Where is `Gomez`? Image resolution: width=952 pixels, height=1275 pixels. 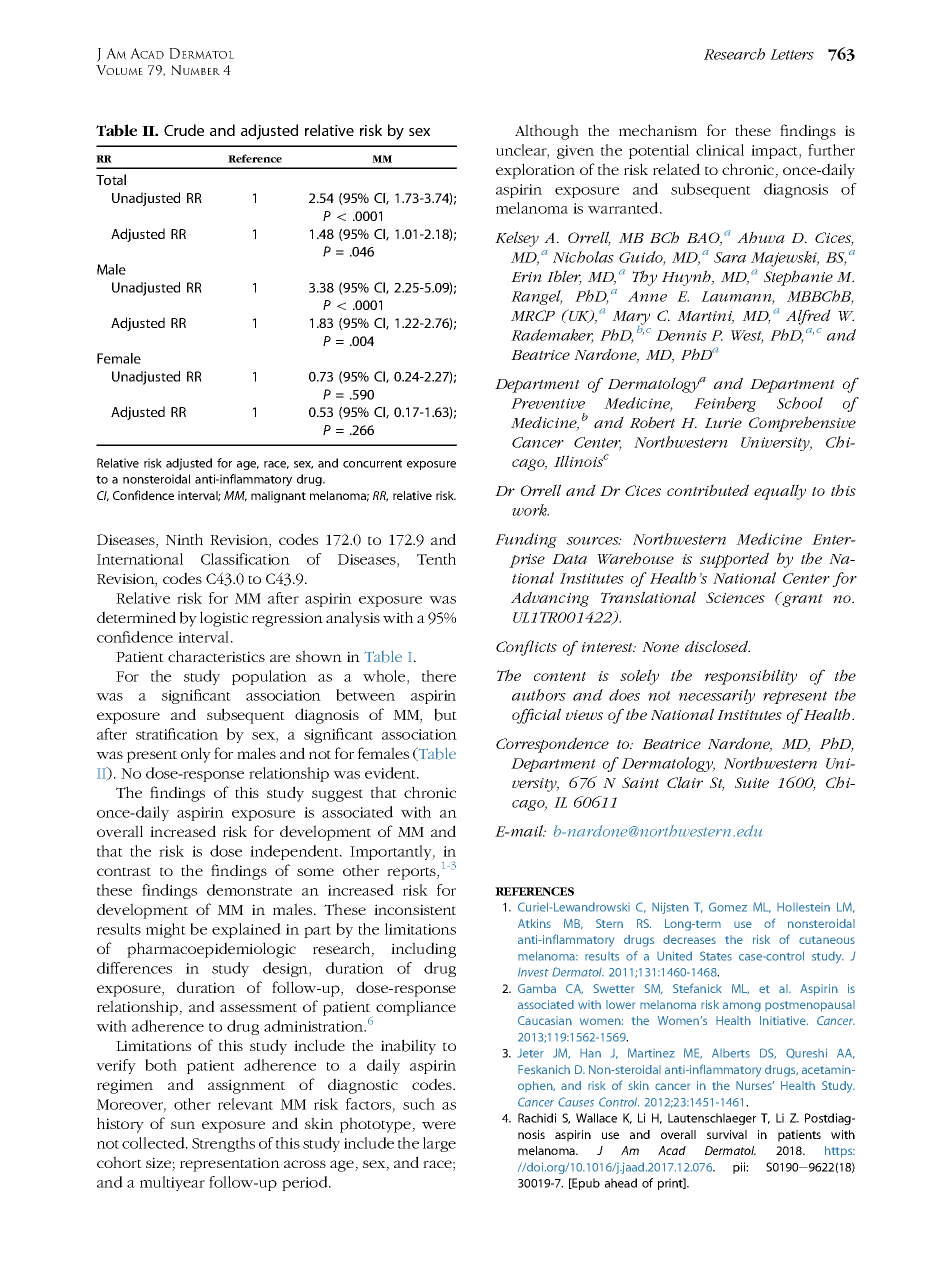
Gomez is located at coordinates (728, 907).
